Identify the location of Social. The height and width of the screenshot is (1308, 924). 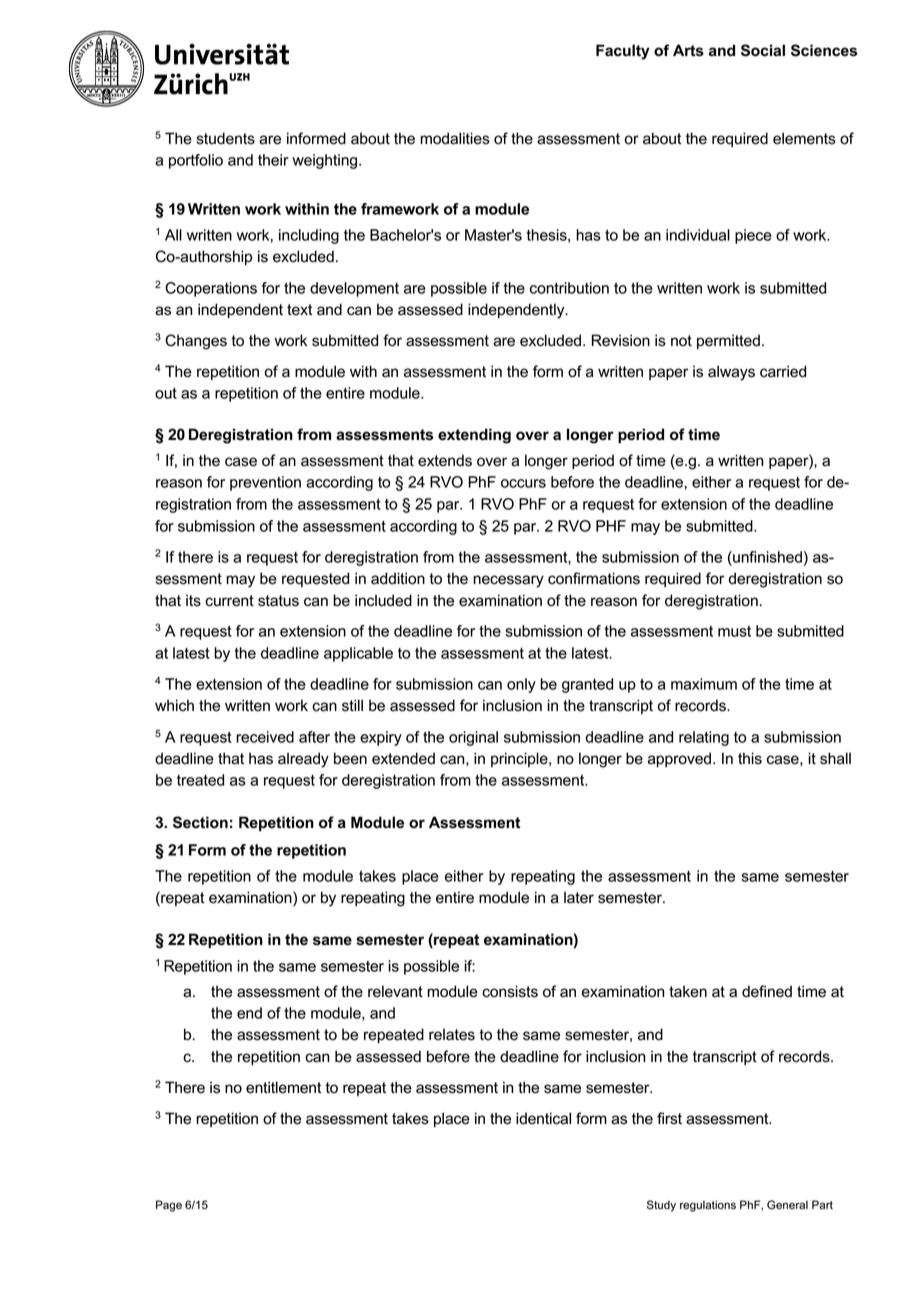
(763, 50).
